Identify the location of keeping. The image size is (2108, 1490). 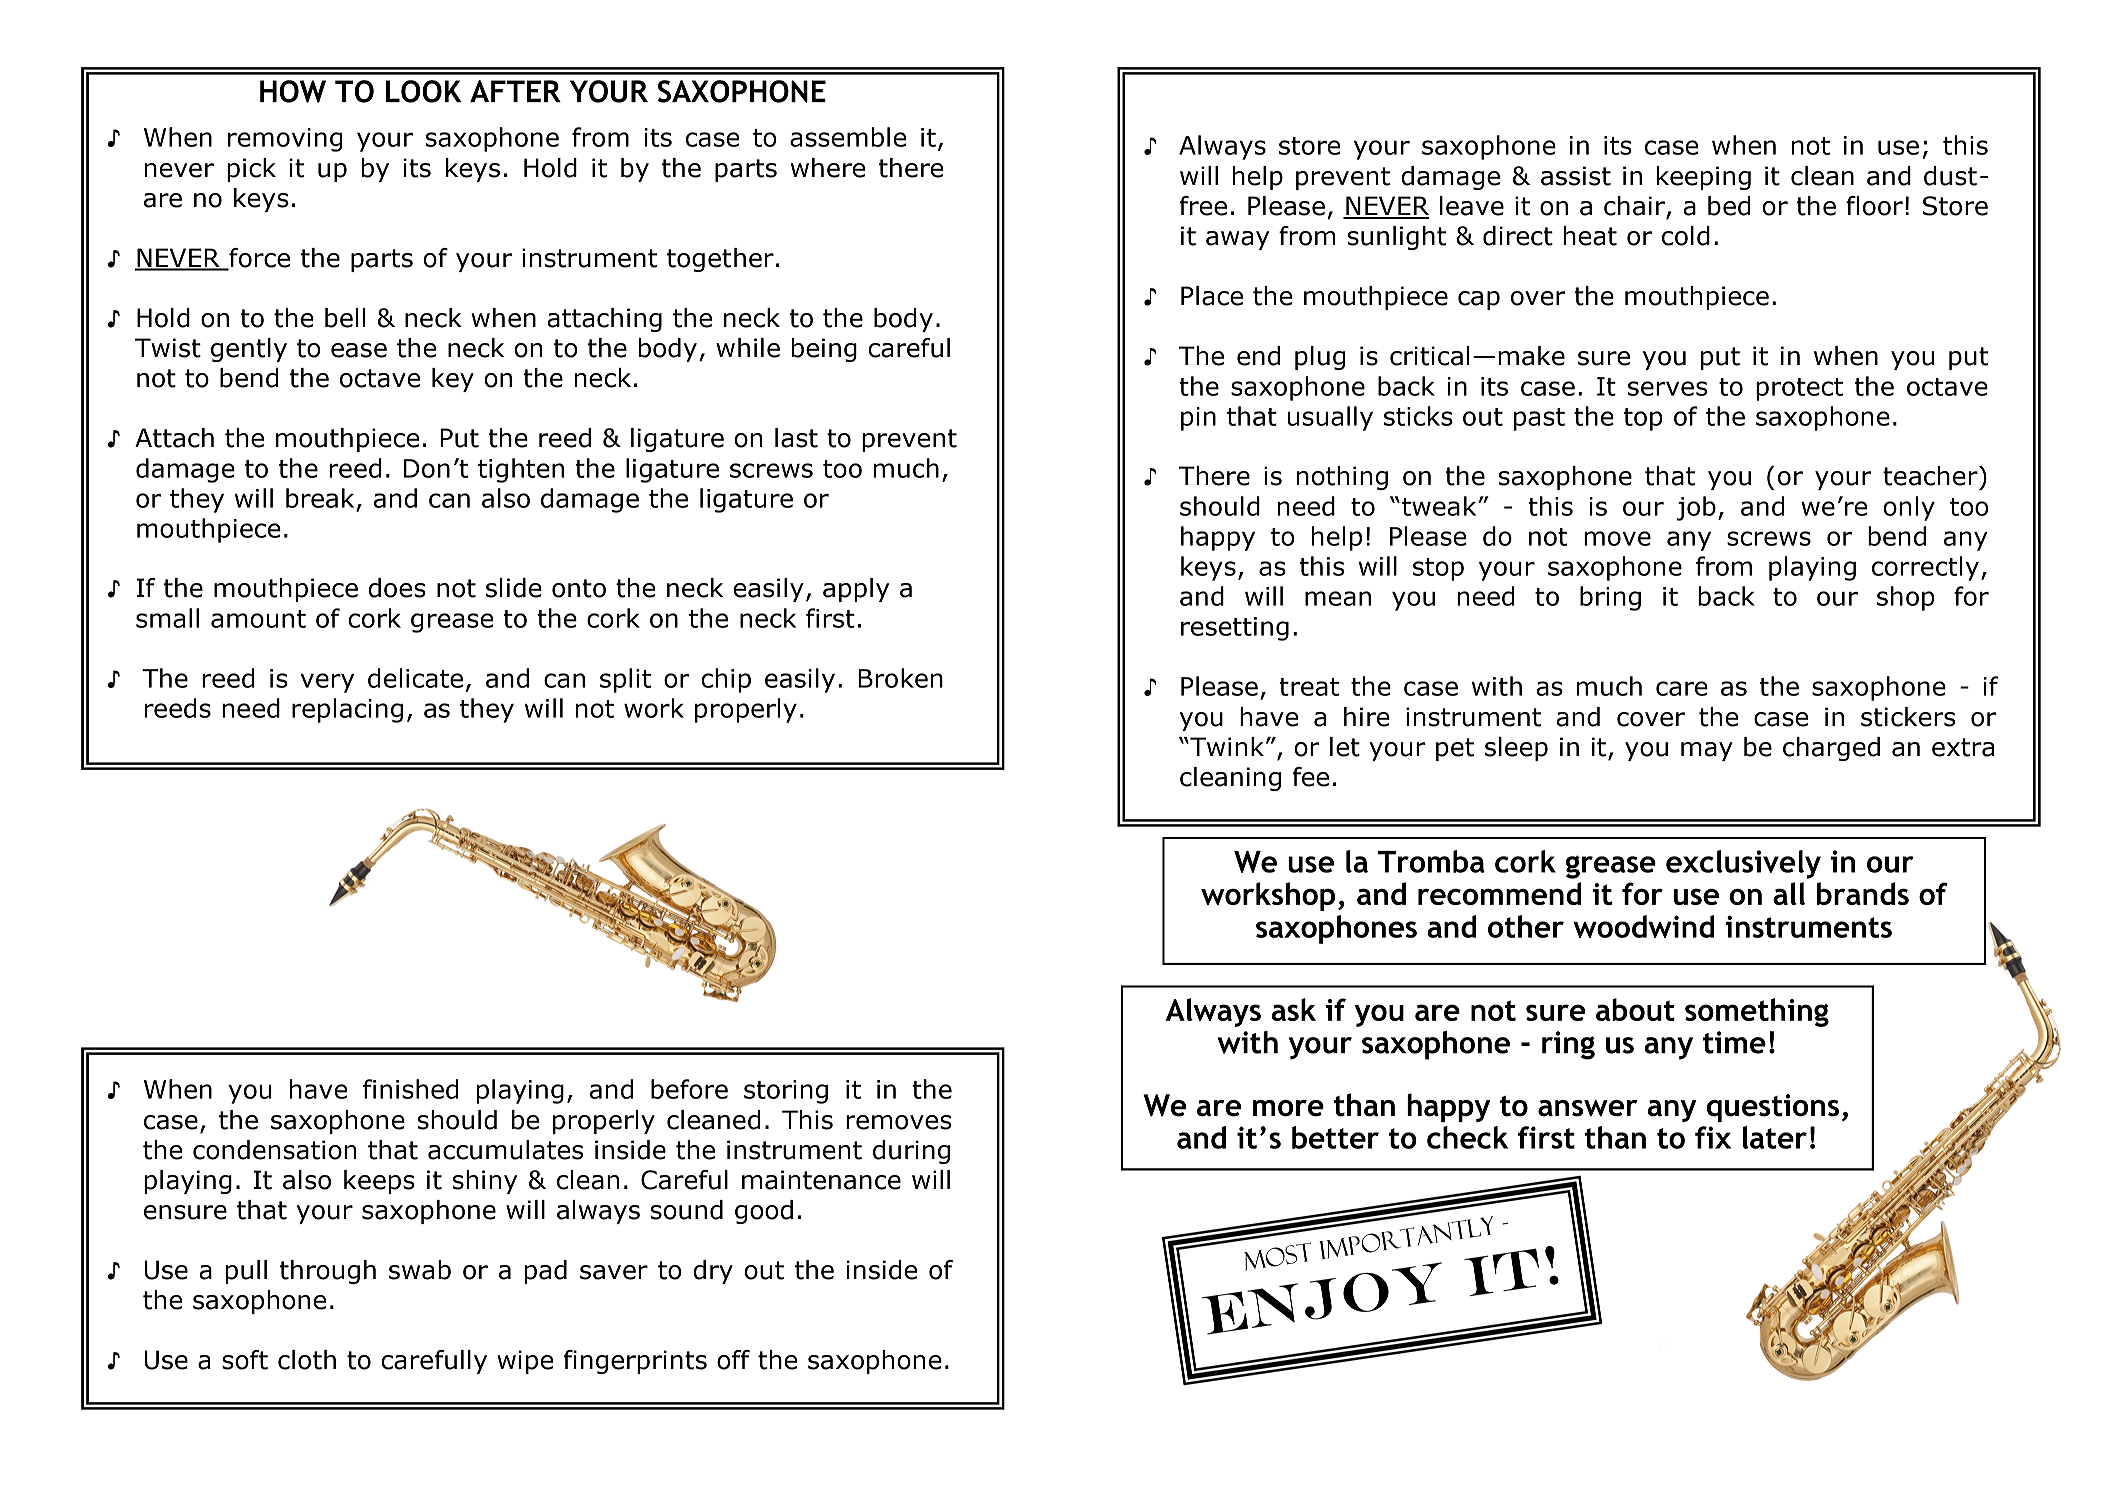
(1704, 178).
